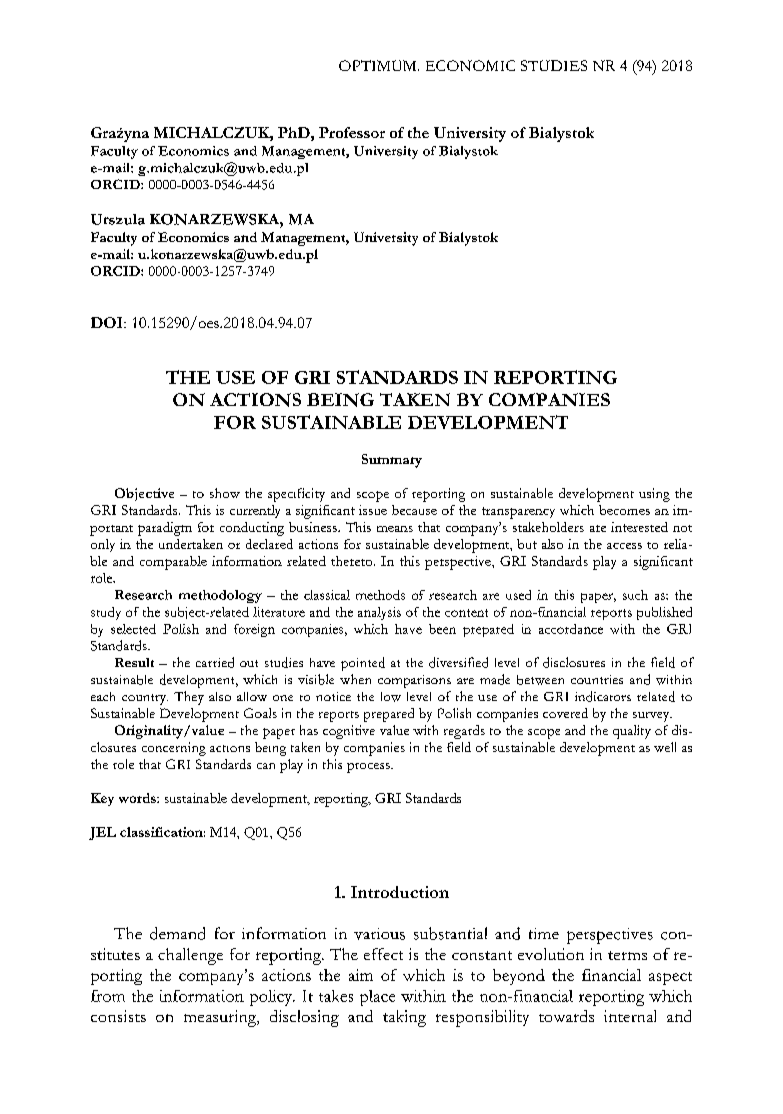 The height and width of the image is (1114, 783). Describe the element at coordinates (379, 65) in the image. I see `OPTIMUM` at that location.
